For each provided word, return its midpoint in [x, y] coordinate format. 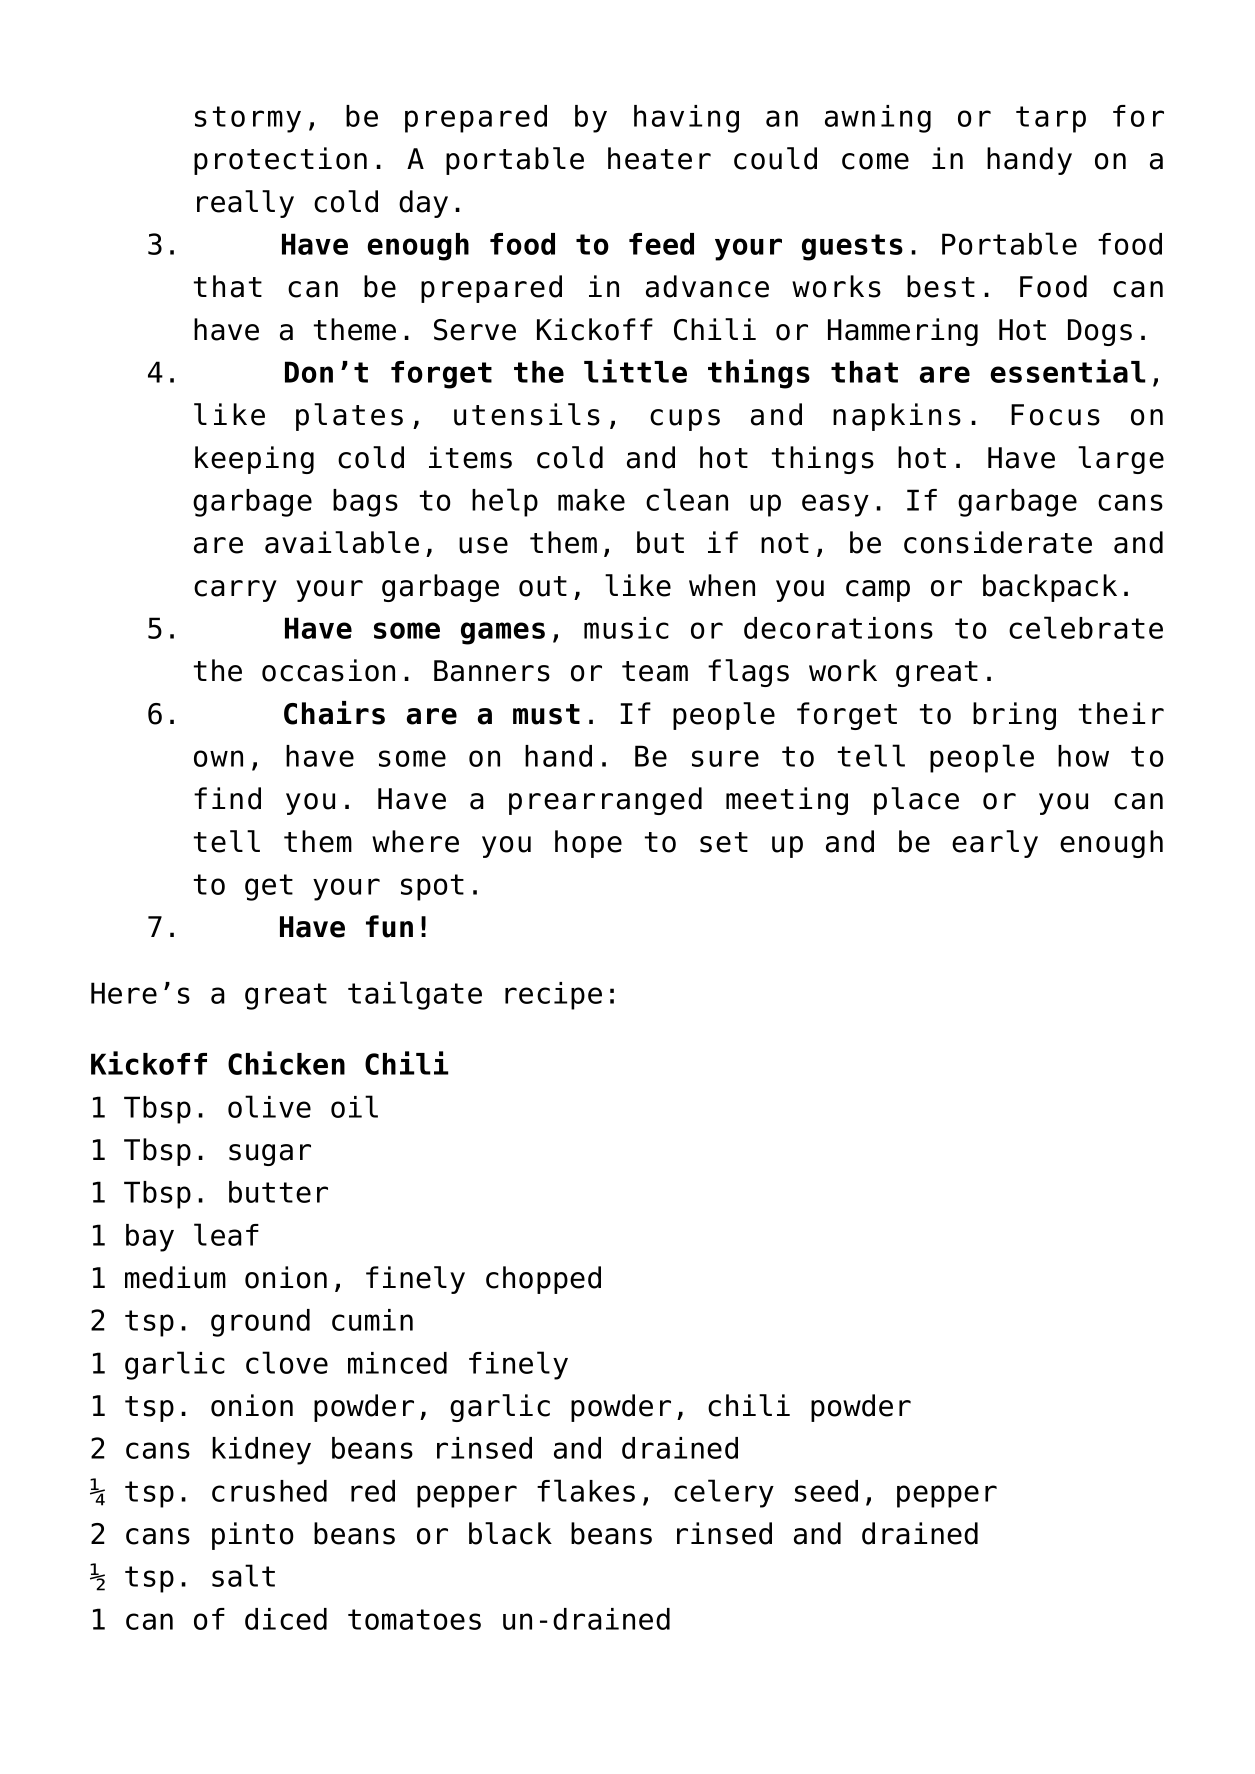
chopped [543, 1280]
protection [280, 161]
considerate [998, 542]
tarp [1051, 119]
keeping [254, 460]
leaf [226, 1234]
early [995, 844]
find [227, 798]
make [591, 500]
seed [826, 1491]
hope [588, 844]
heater [659, 158]
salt [243, 1575]
